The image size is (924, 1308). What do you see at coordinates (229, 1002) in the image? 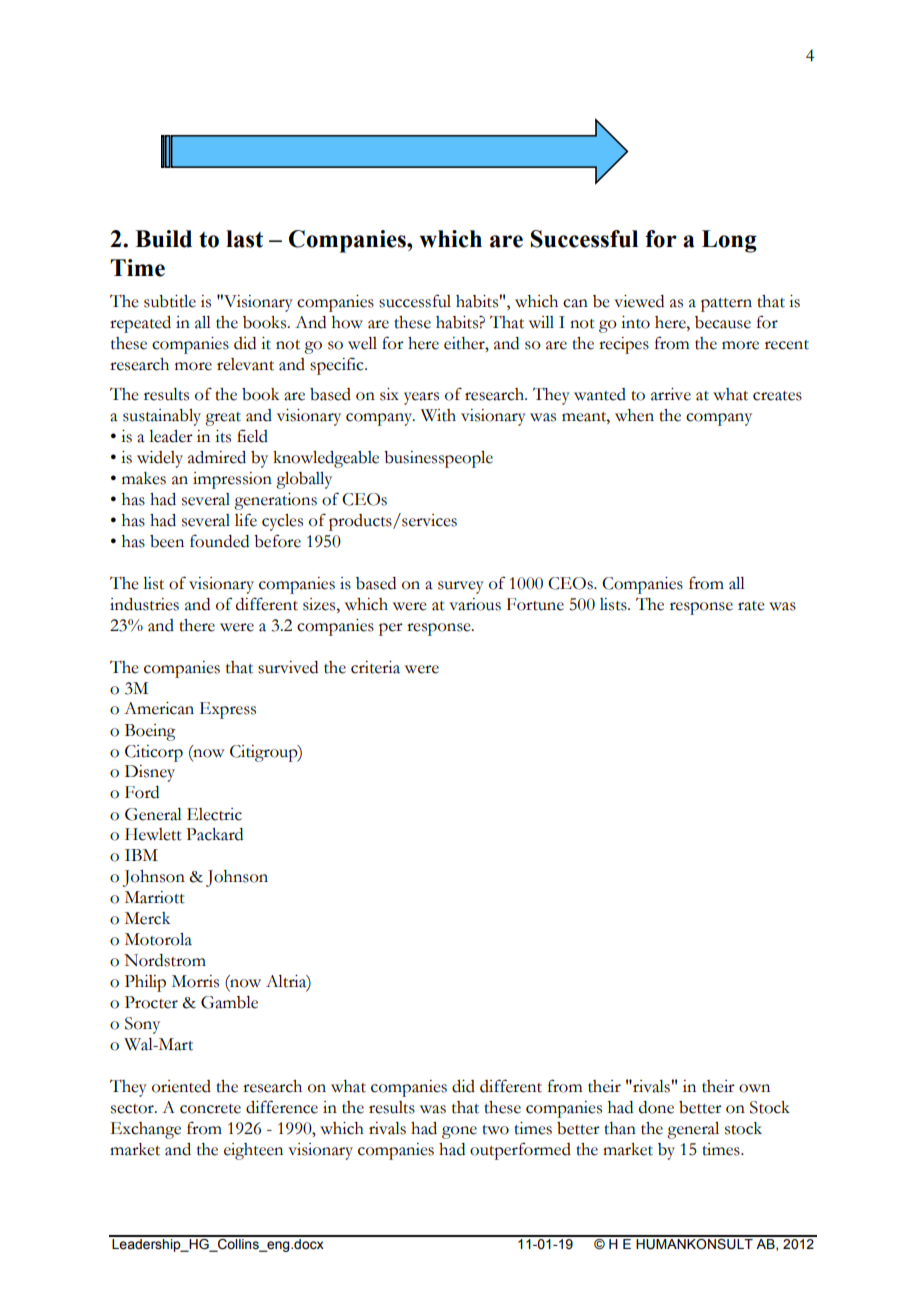
I see `Gamble` at bounding box center [229, 1002].
